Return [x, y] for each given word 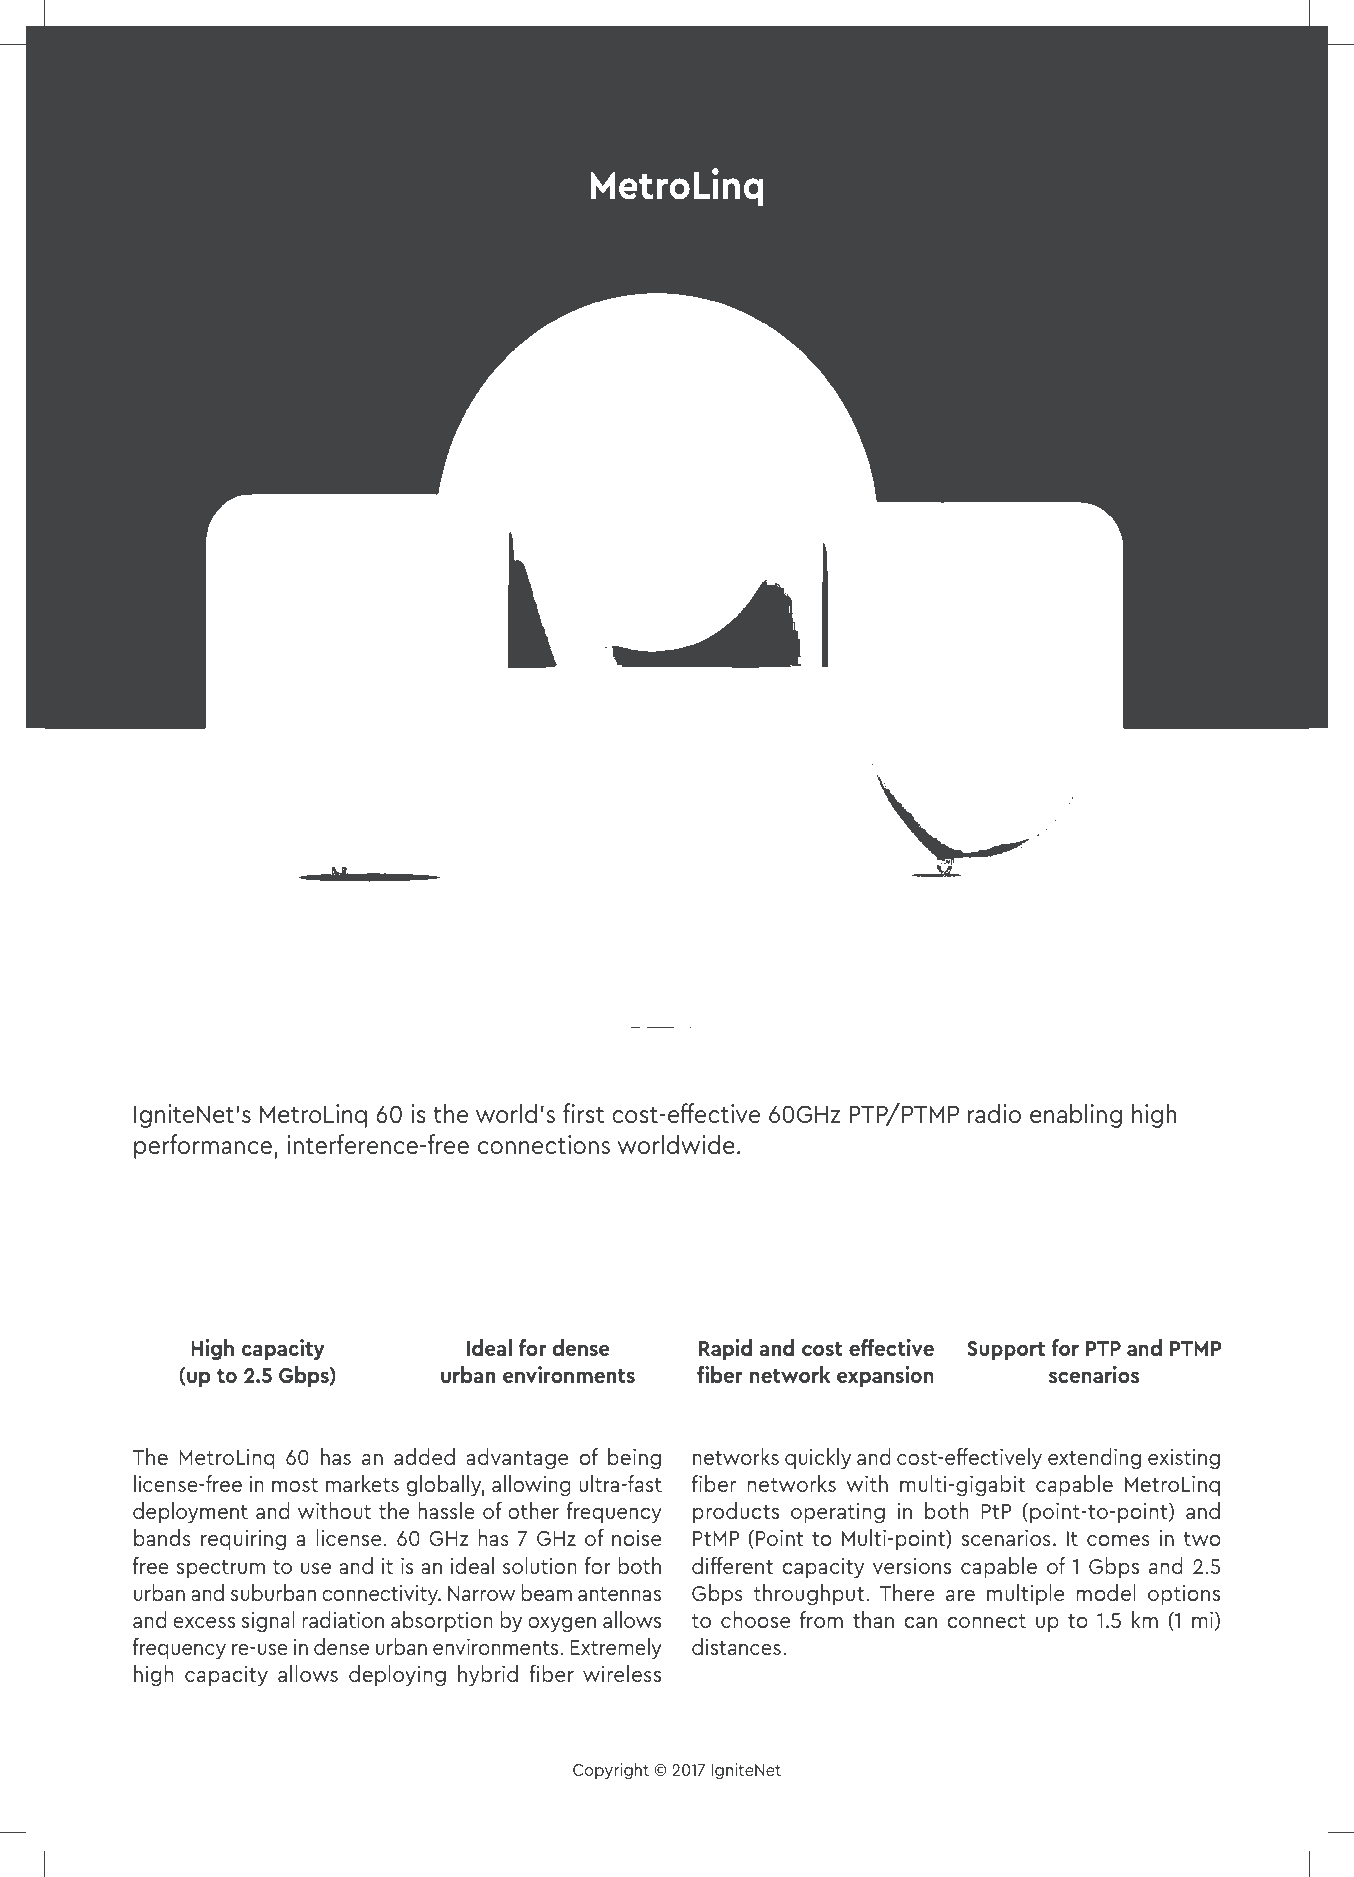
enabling [1076, 1115]
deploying [397, 1676]
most [295, 1485]
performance [203, 1146]
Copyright [611, 1771]
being [634, 1459]
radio [994, 1113]
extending [1094, 1459]
